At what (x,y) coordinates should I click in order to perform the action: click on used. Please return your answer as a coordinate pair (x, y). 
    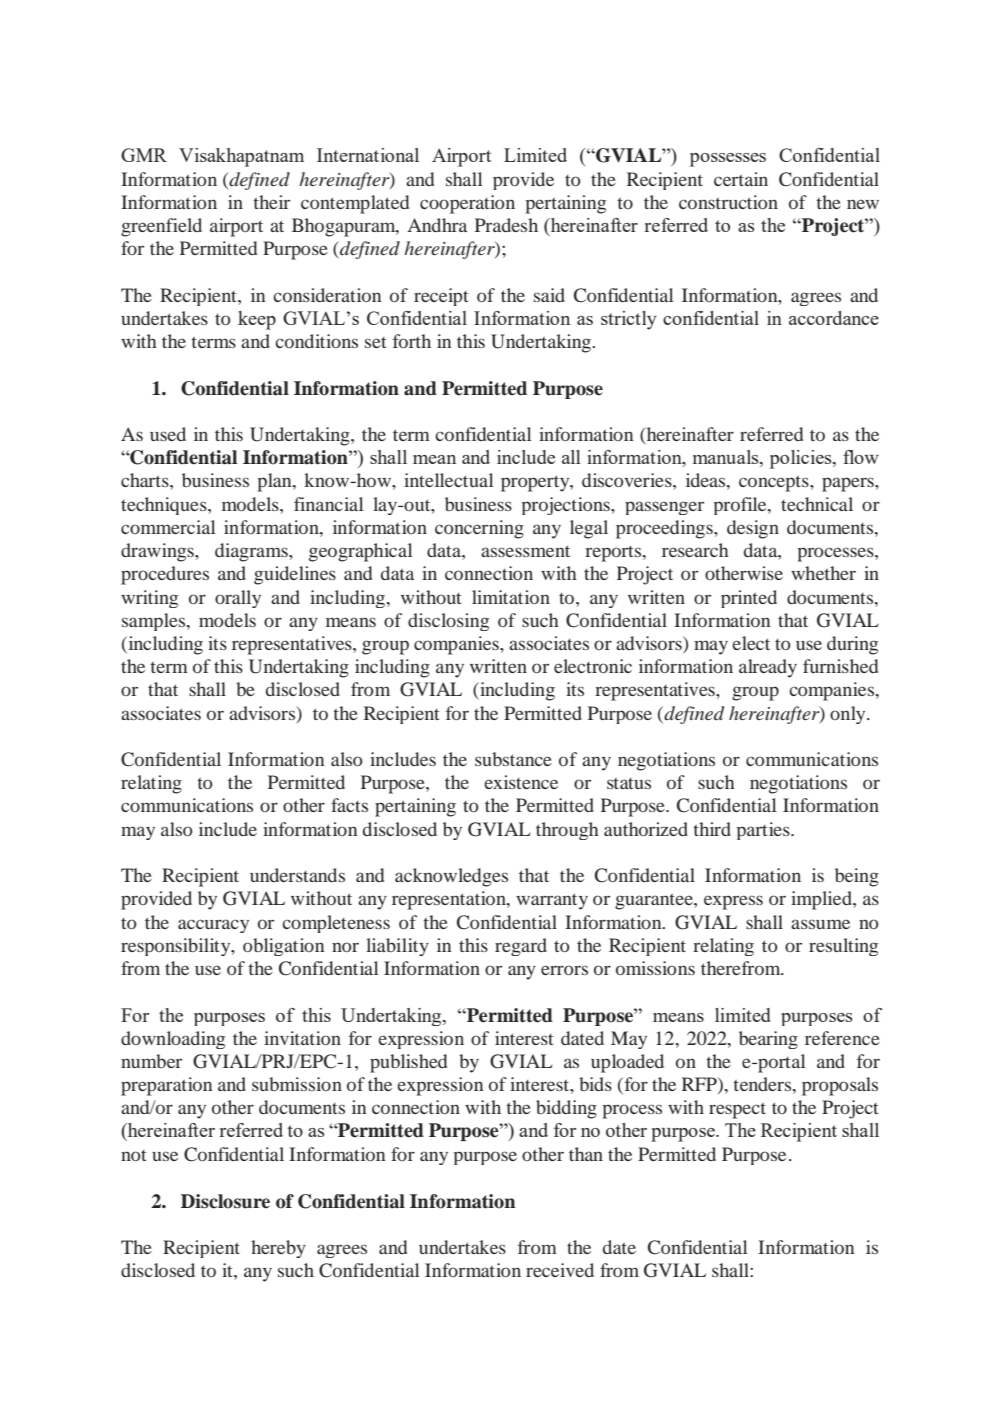
    Looking at the image, I should click on (168, 434).
